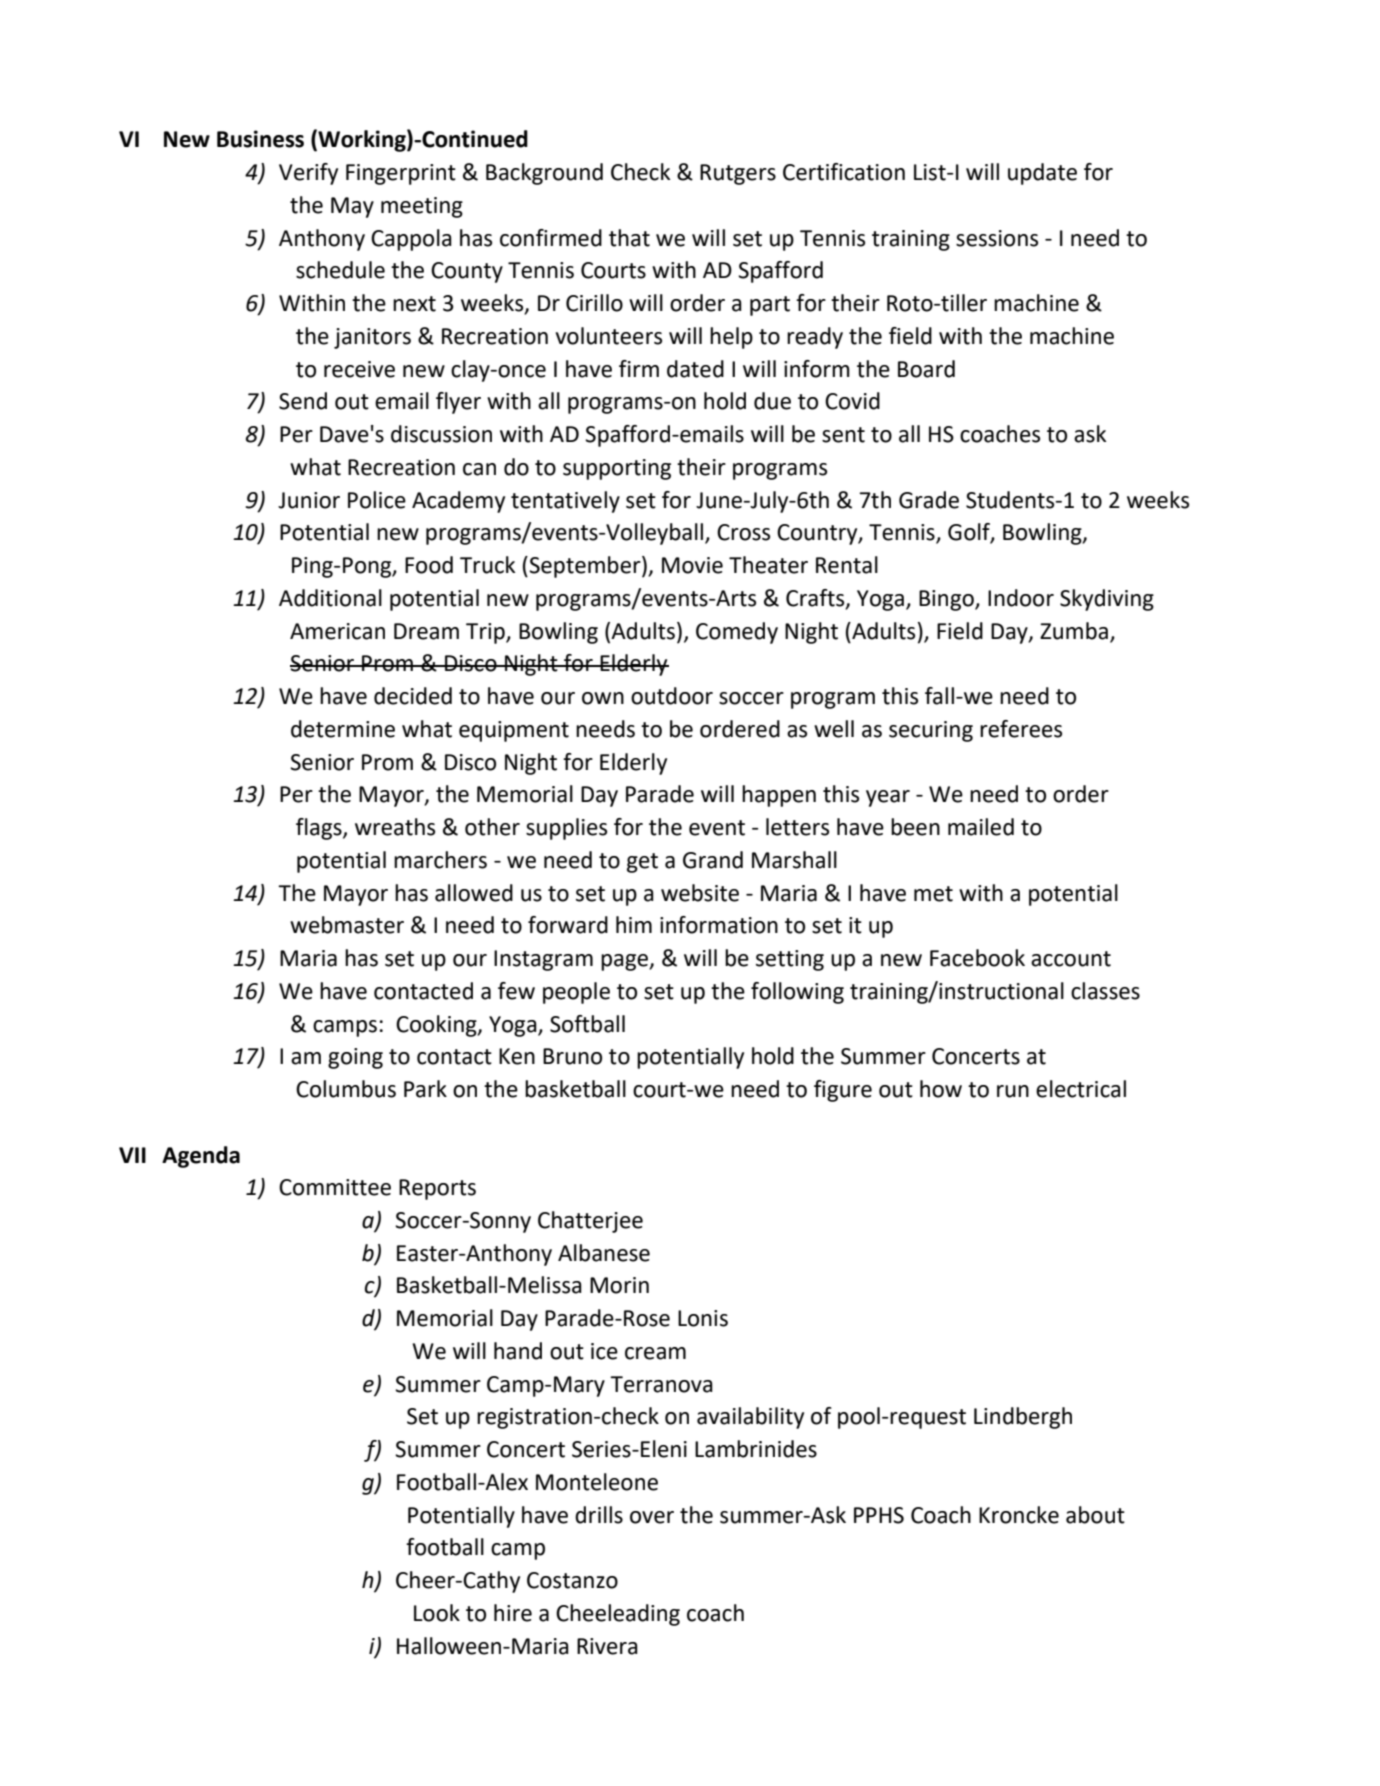 This screenshot has width=1380, height=1786. I want to click on him, so click(634, 924).
